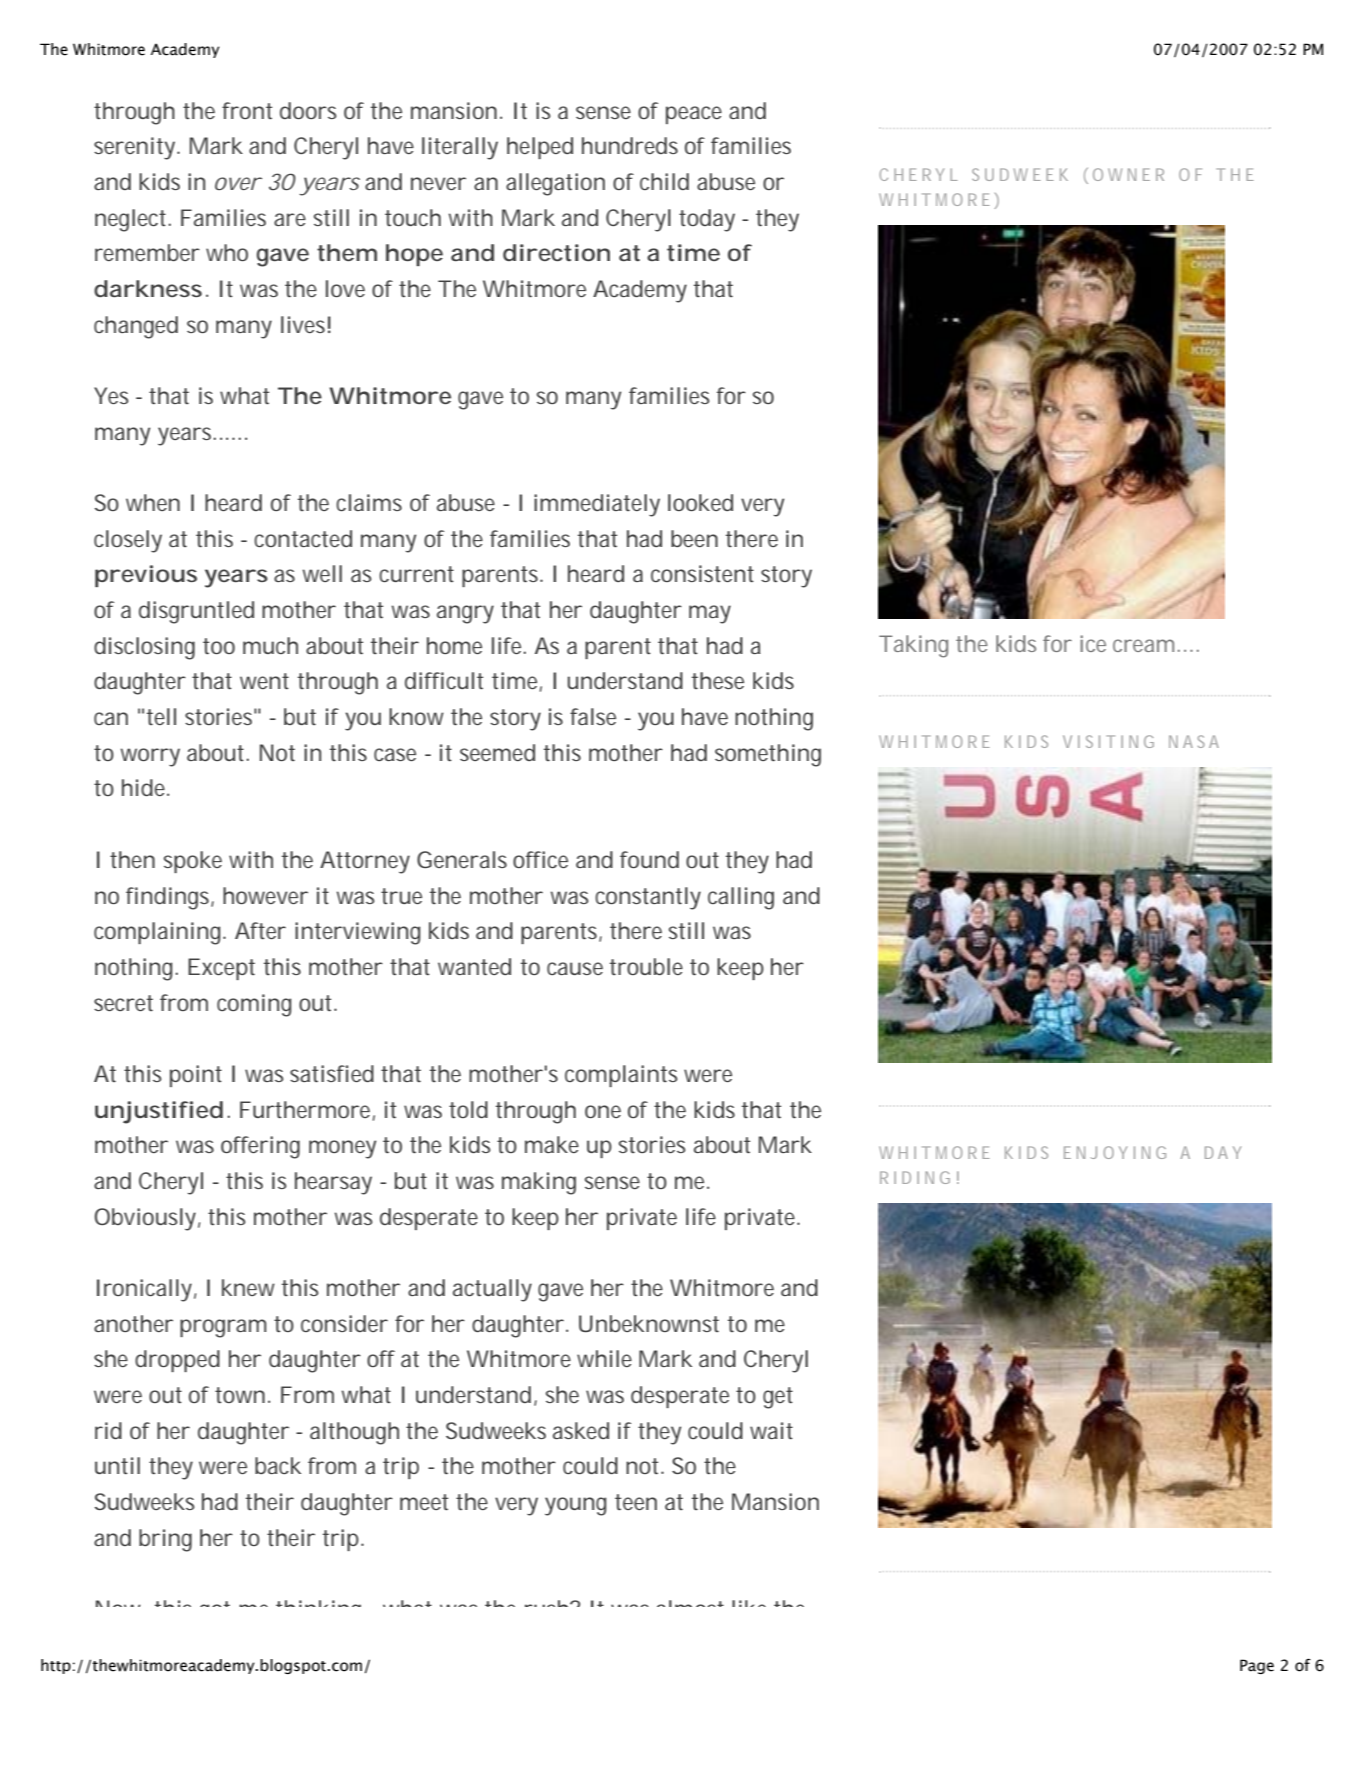  What do you see at coordinates (710, 614) in the screenshot?
I see `may` at bounding box center [710, 614].
